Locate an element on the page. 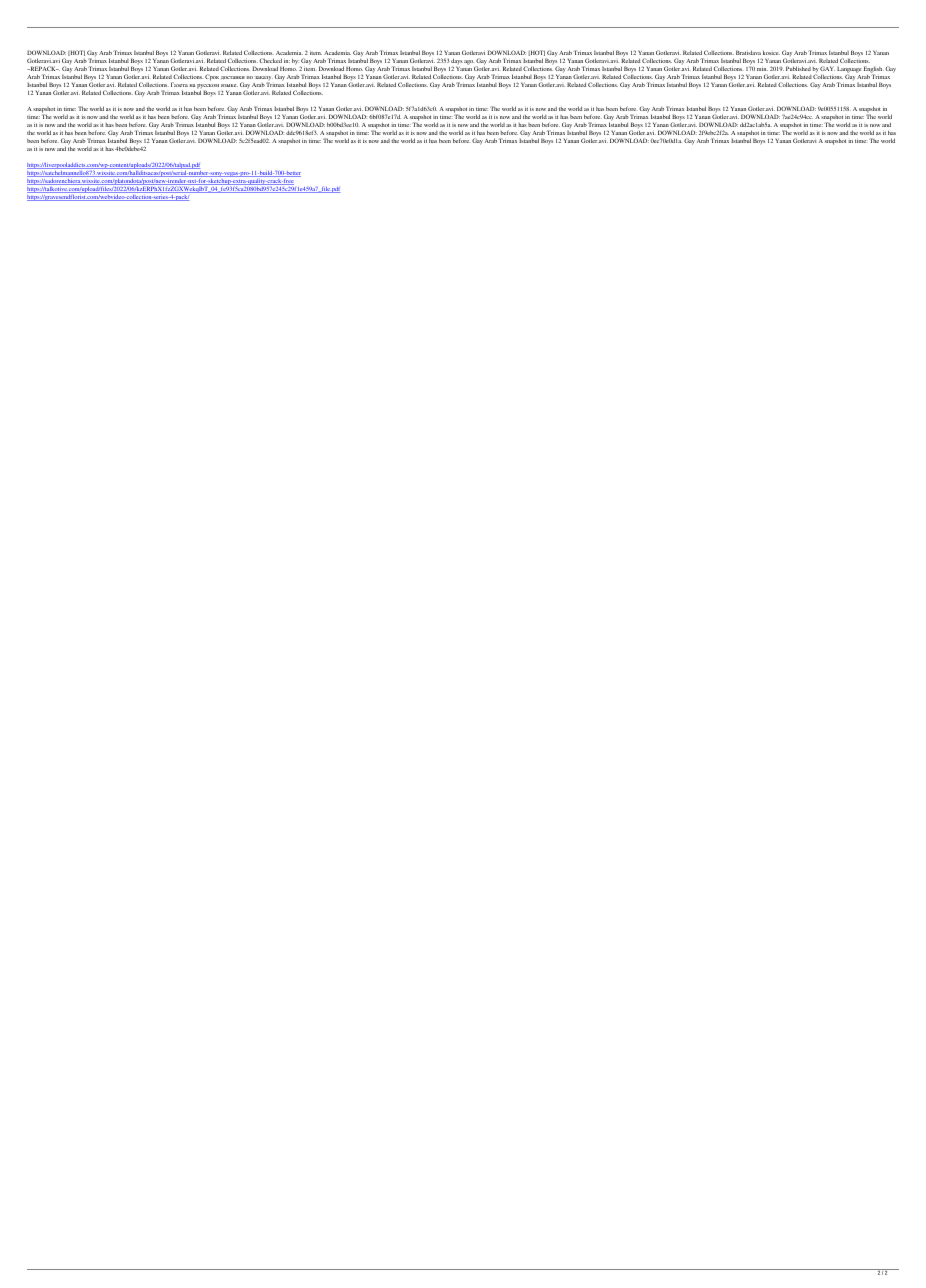 The image size is (926, 1288). min is located at coordinates (762, 69).
